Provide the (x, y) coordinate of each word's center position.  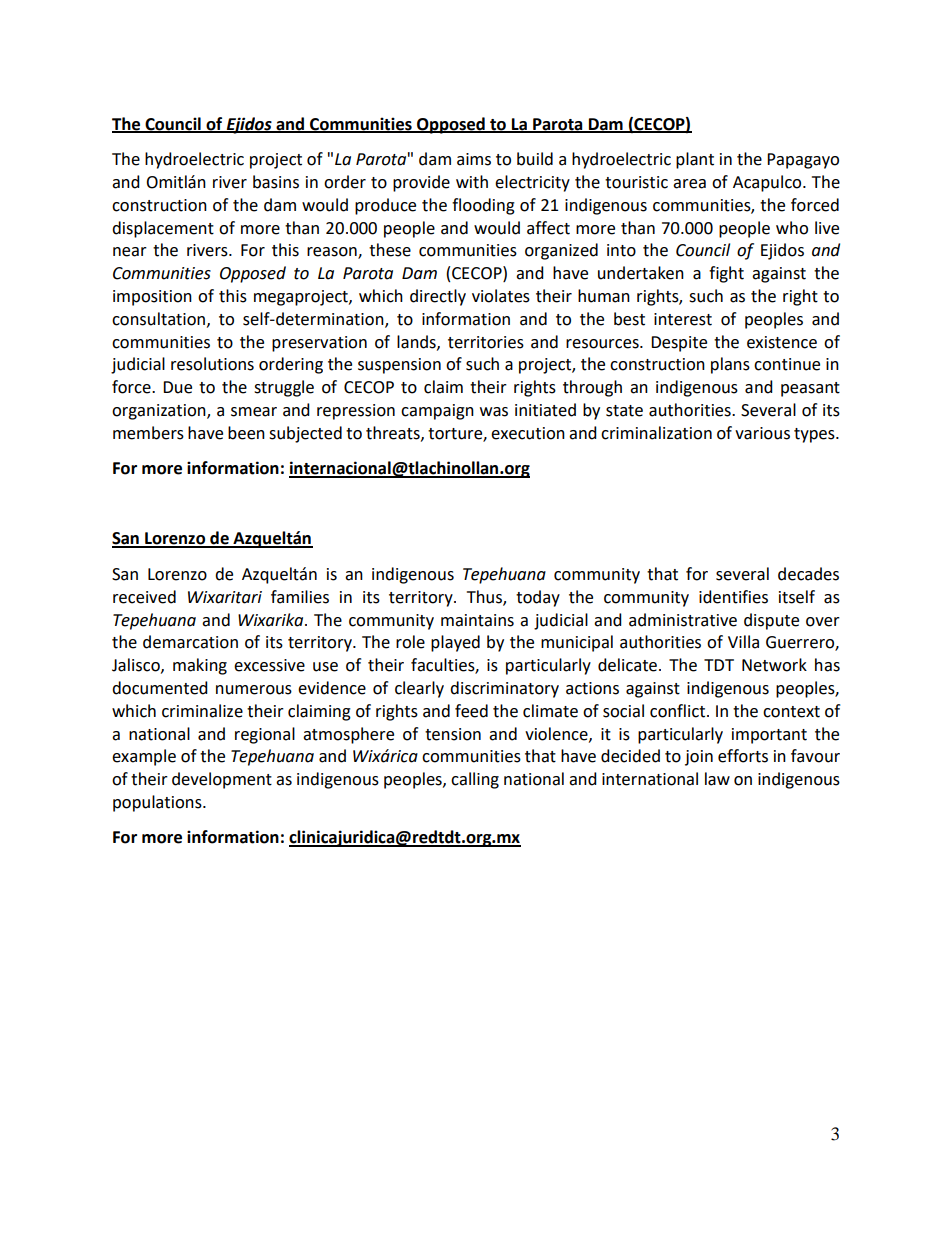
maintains (477, 620)
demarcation (190, 642)
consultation (158, 319)
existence (782, 342)
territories (486, 342)
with (472, 182)
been (246, 433)
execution (528, 433)
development (222, 780)
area (689, 184)
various (762, 433)
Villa (743, 642)
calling (475, 780)
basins (276, 182)
